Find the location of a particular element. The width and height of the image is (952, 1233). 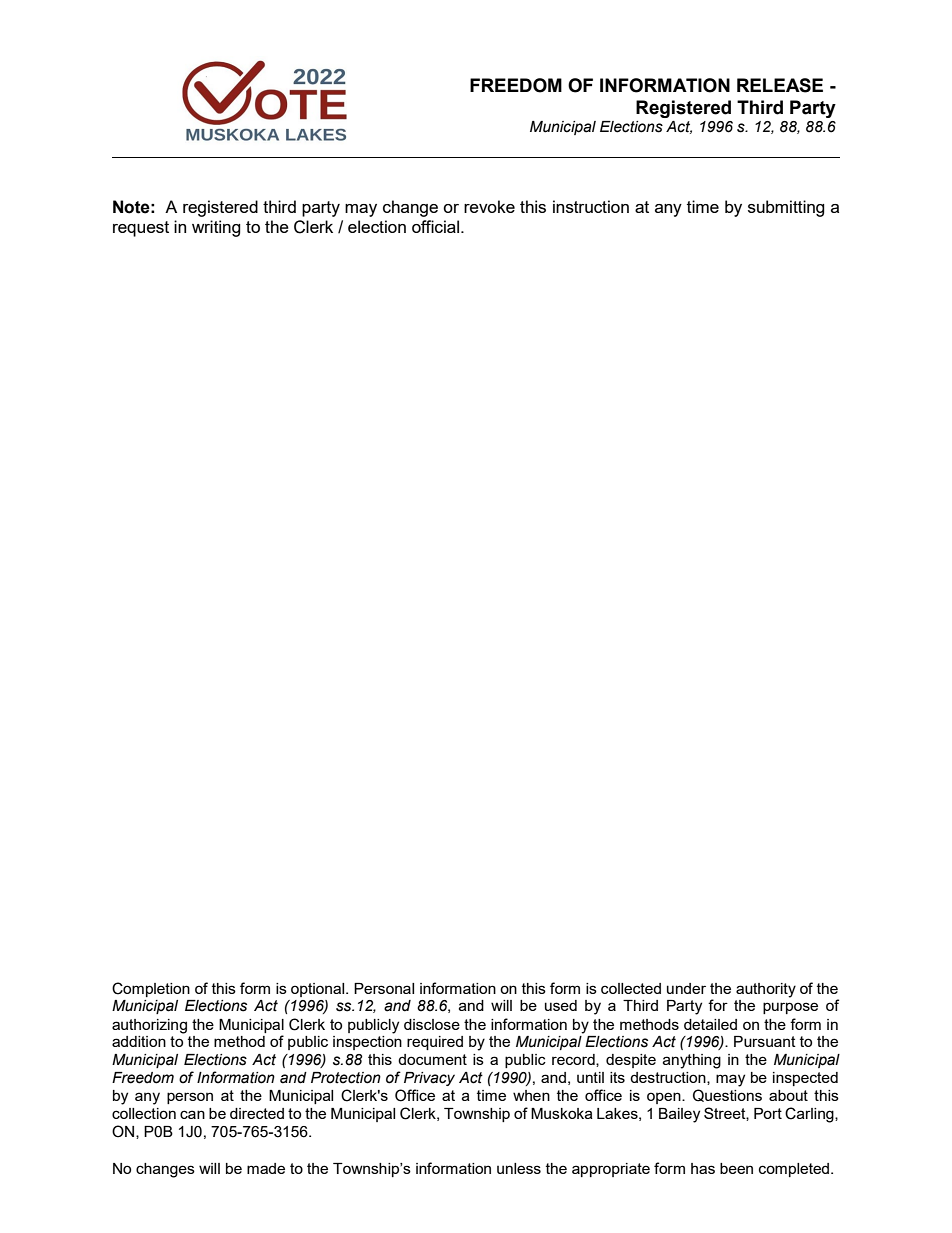

been is located at coordinates (736, 1168).
